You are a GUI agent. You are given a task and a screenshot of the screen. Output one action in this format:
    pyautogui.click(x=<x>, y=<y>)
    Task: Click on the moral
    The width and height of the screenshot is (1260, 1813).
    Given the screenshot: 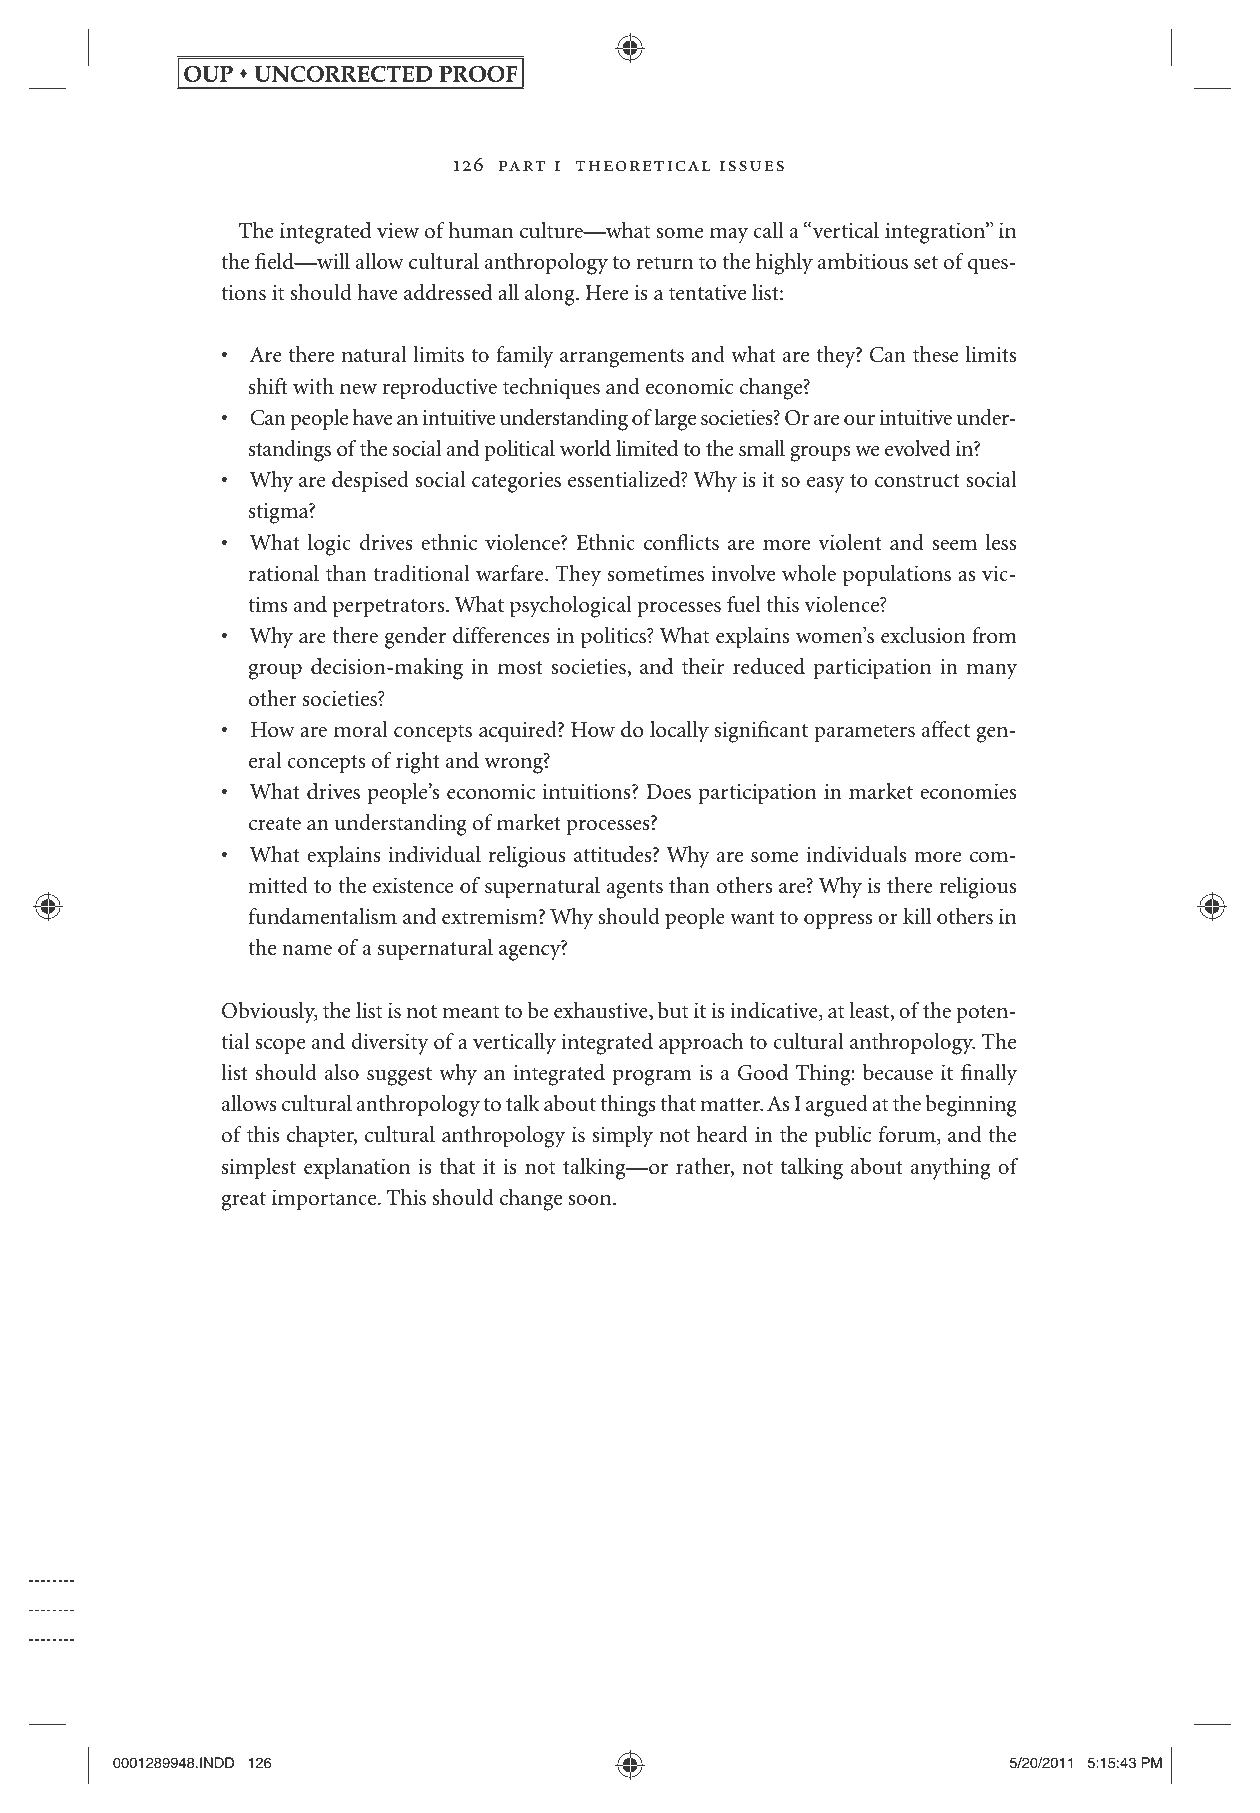 What is the action you would take?
    pyautogui.click(x=361, y=729)
